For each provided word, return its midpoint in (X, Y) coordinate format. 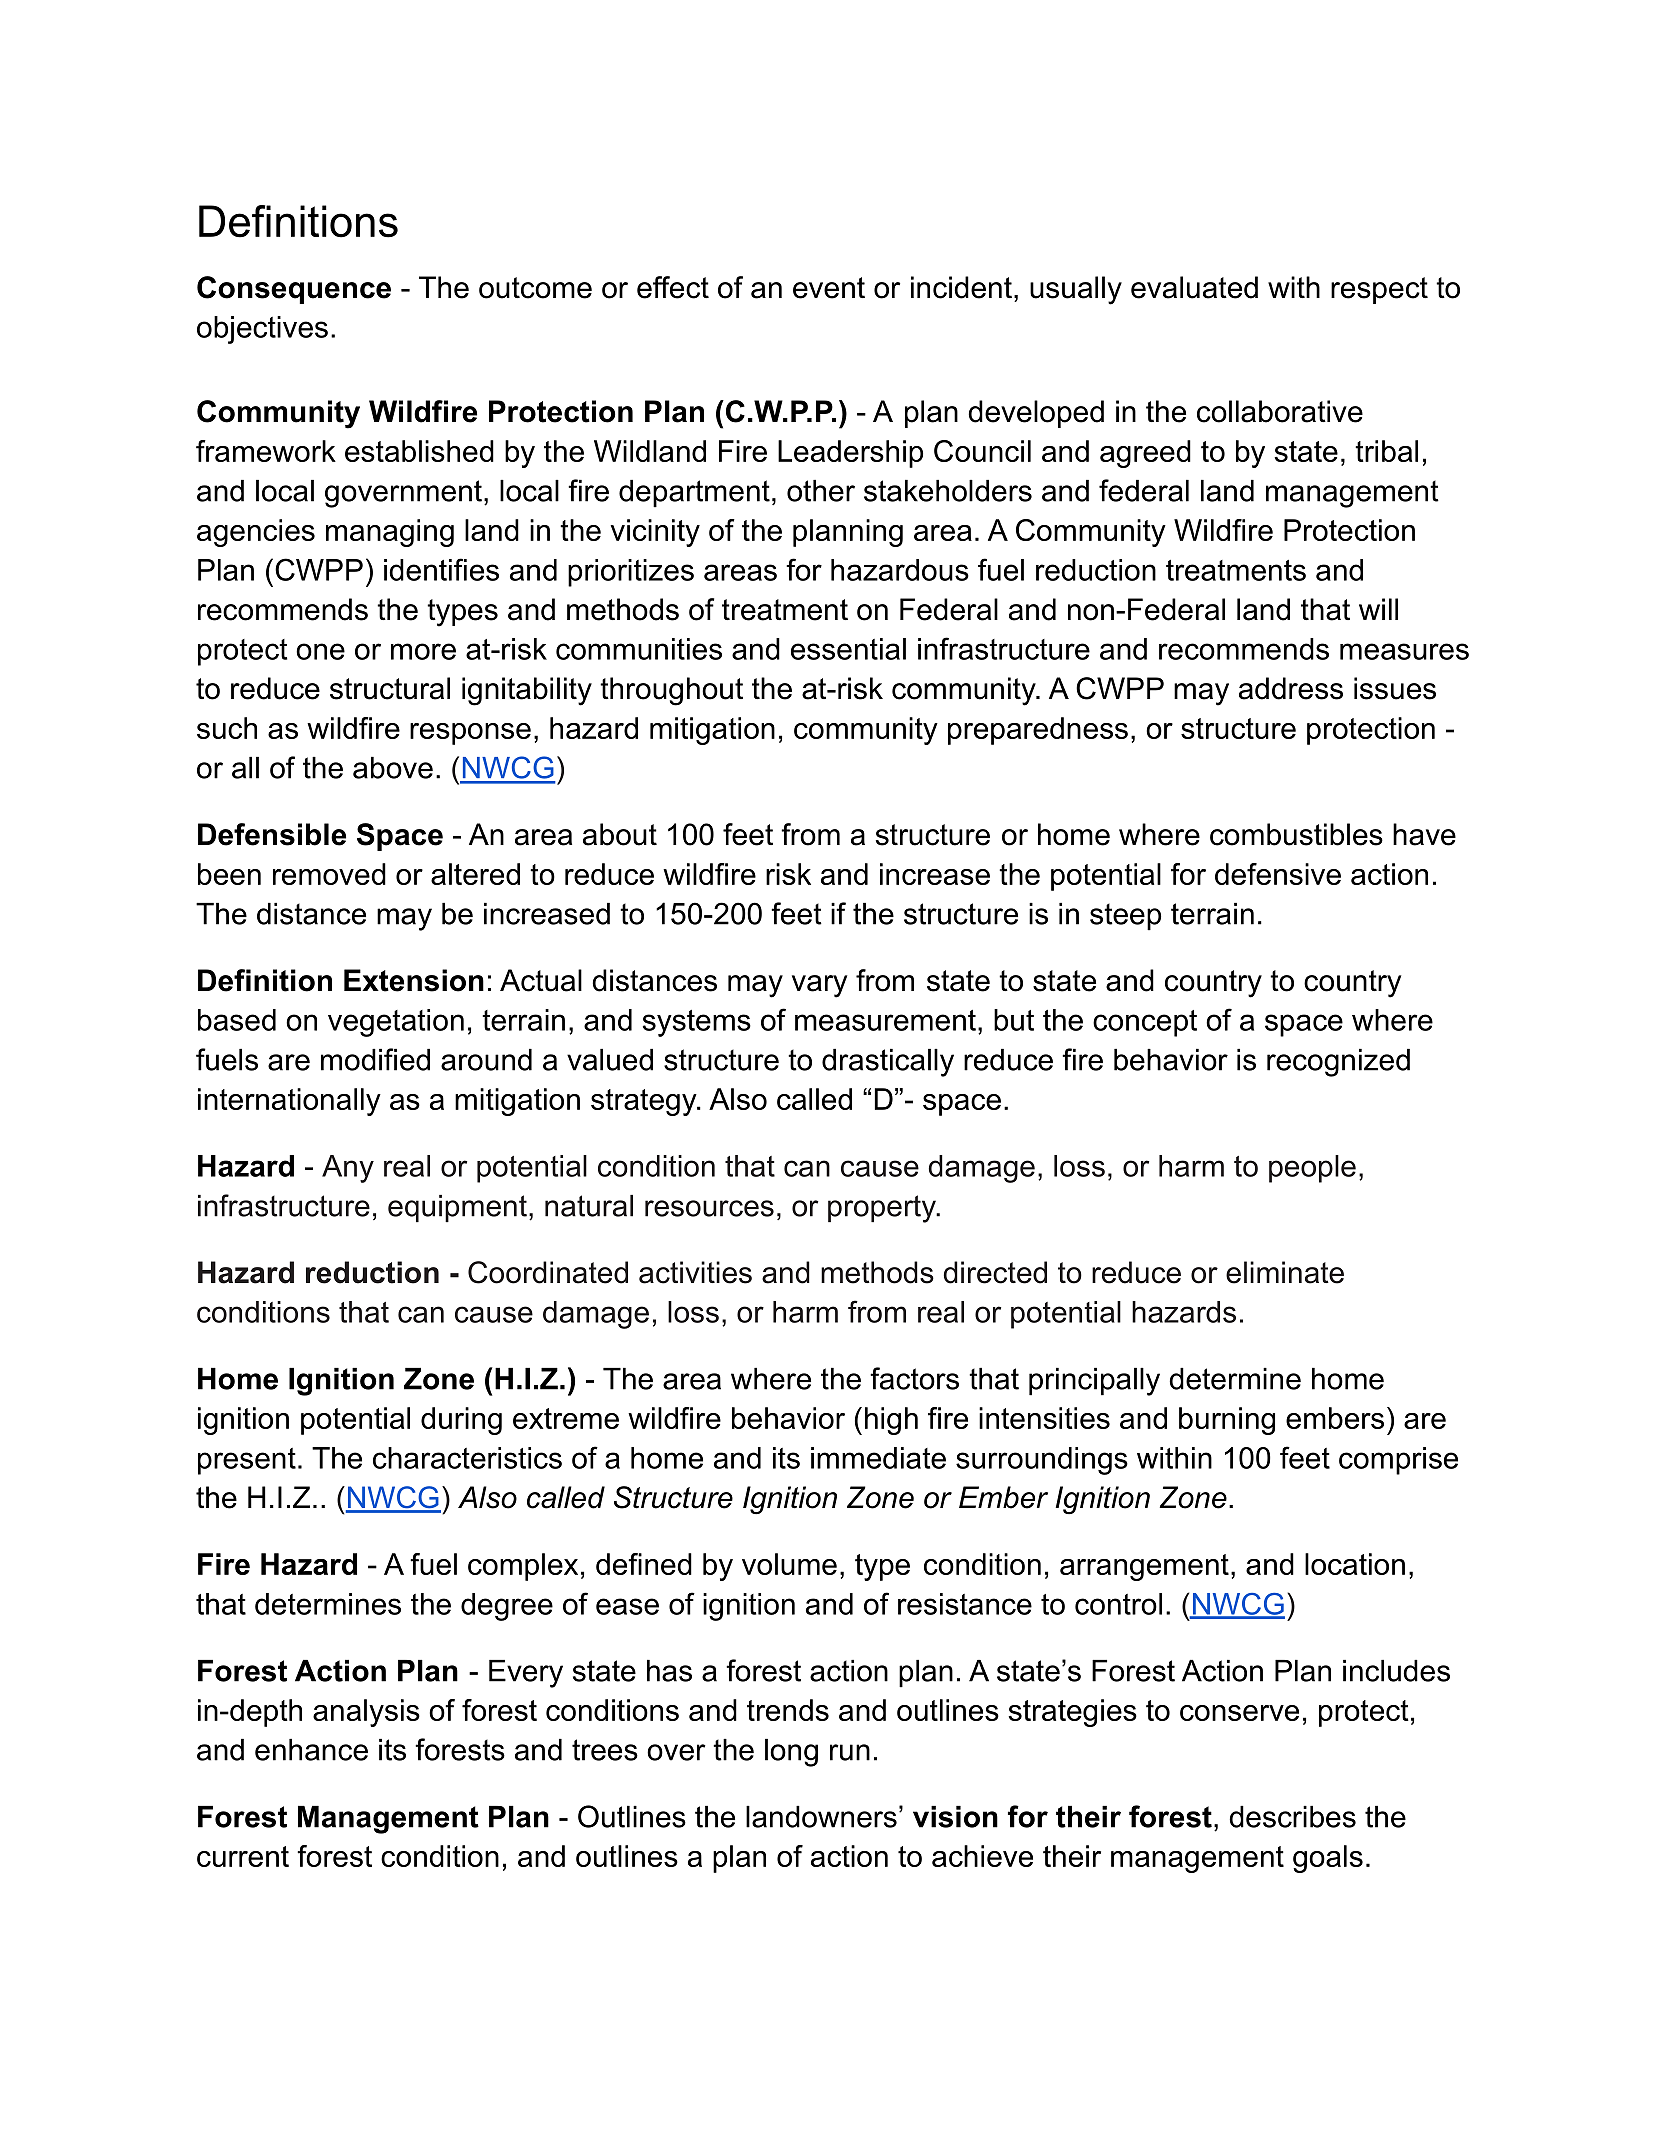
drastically (888, 1063)
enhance (311, 1750)
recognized (1338, 1063)
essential (848, 649)
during (461, 1421)
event (829, 288)
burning (1227, 1421)
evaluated (1194, 287)
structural (390, 688)
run (850, 1752)
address (1291, 688)
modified (375, 1059)
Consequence (294, 290)
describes (1292, 1817)
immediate (878, 1458)
